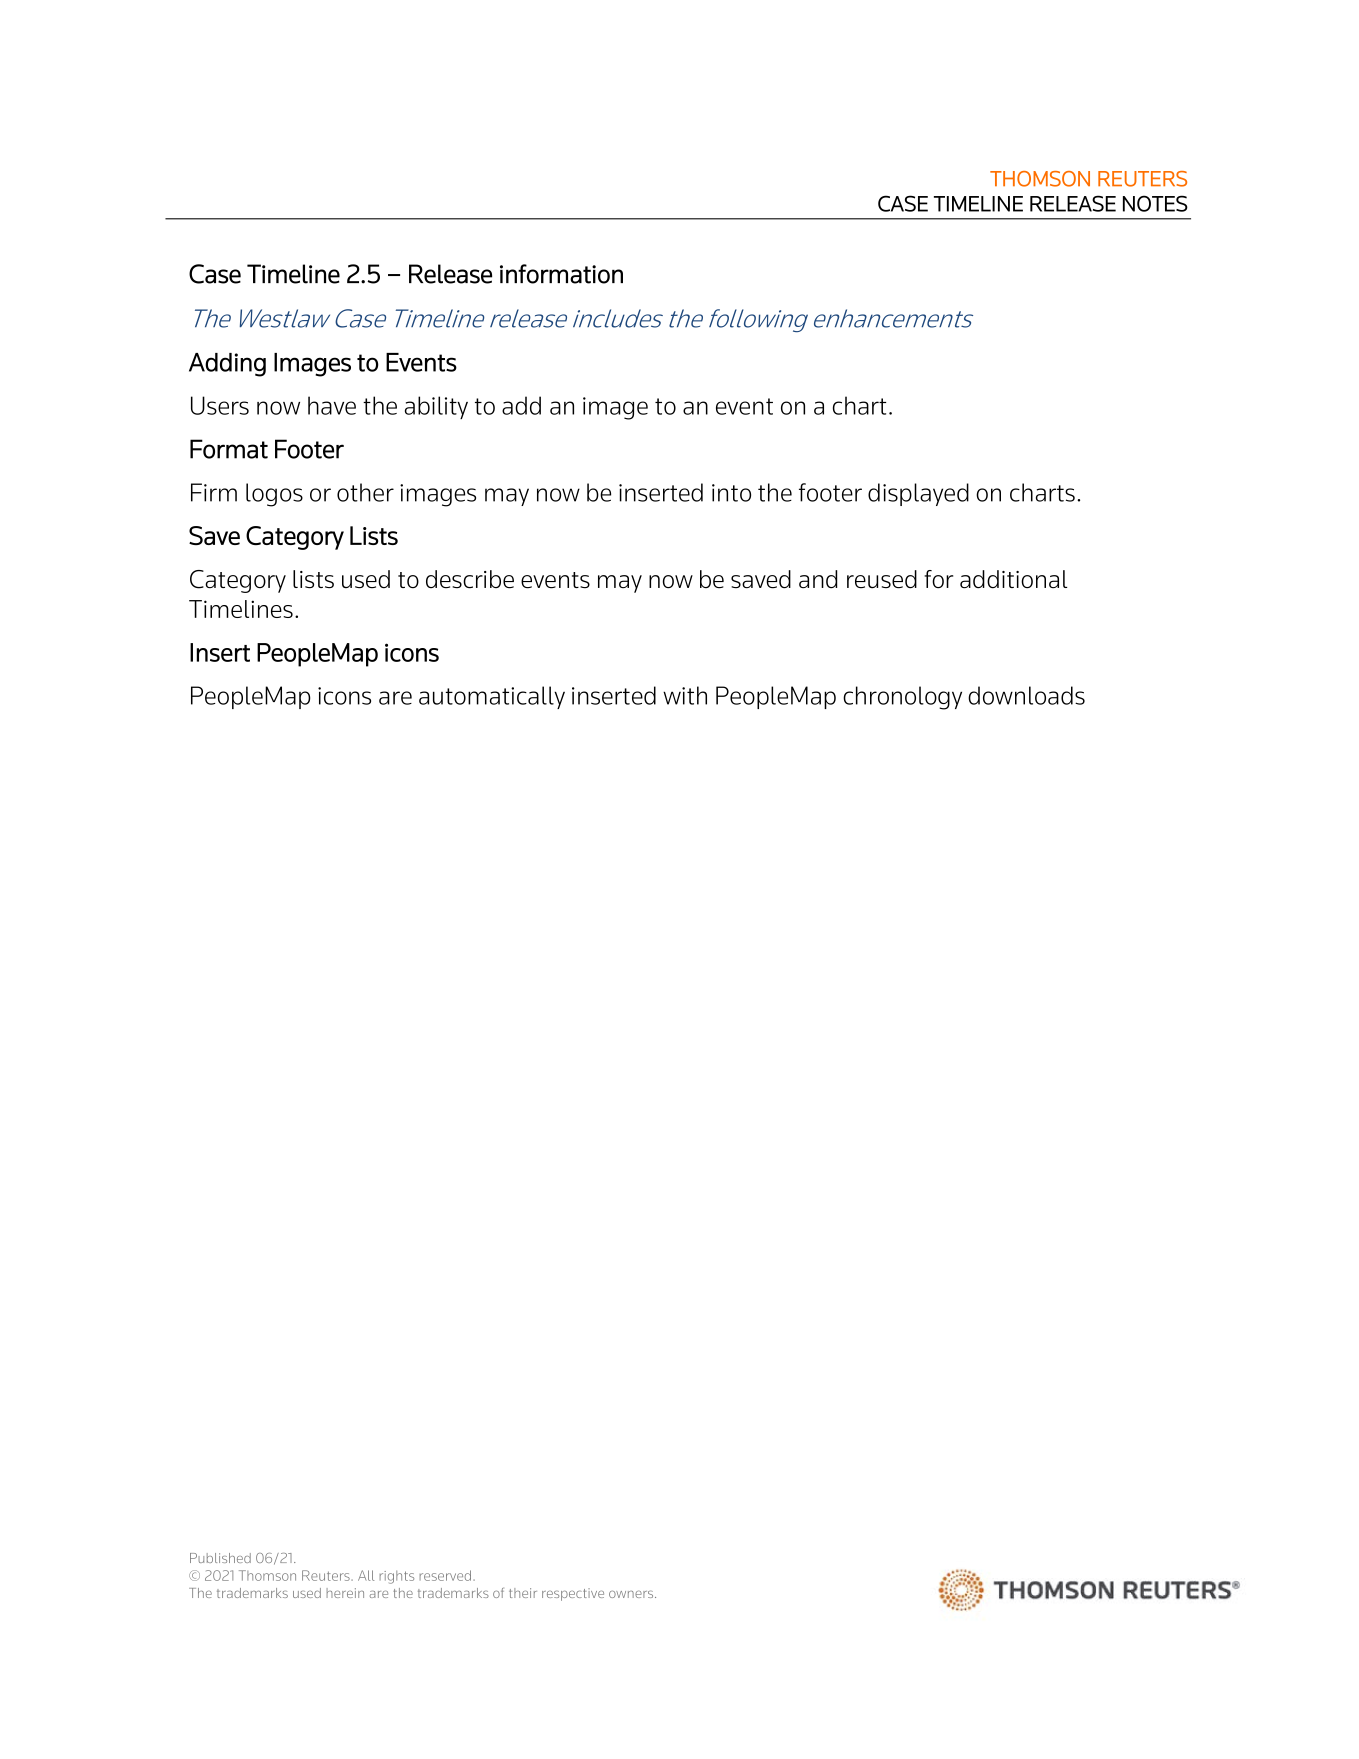  Describe the element at coordinates (685, 695) in the document. I see `with` at that location.
